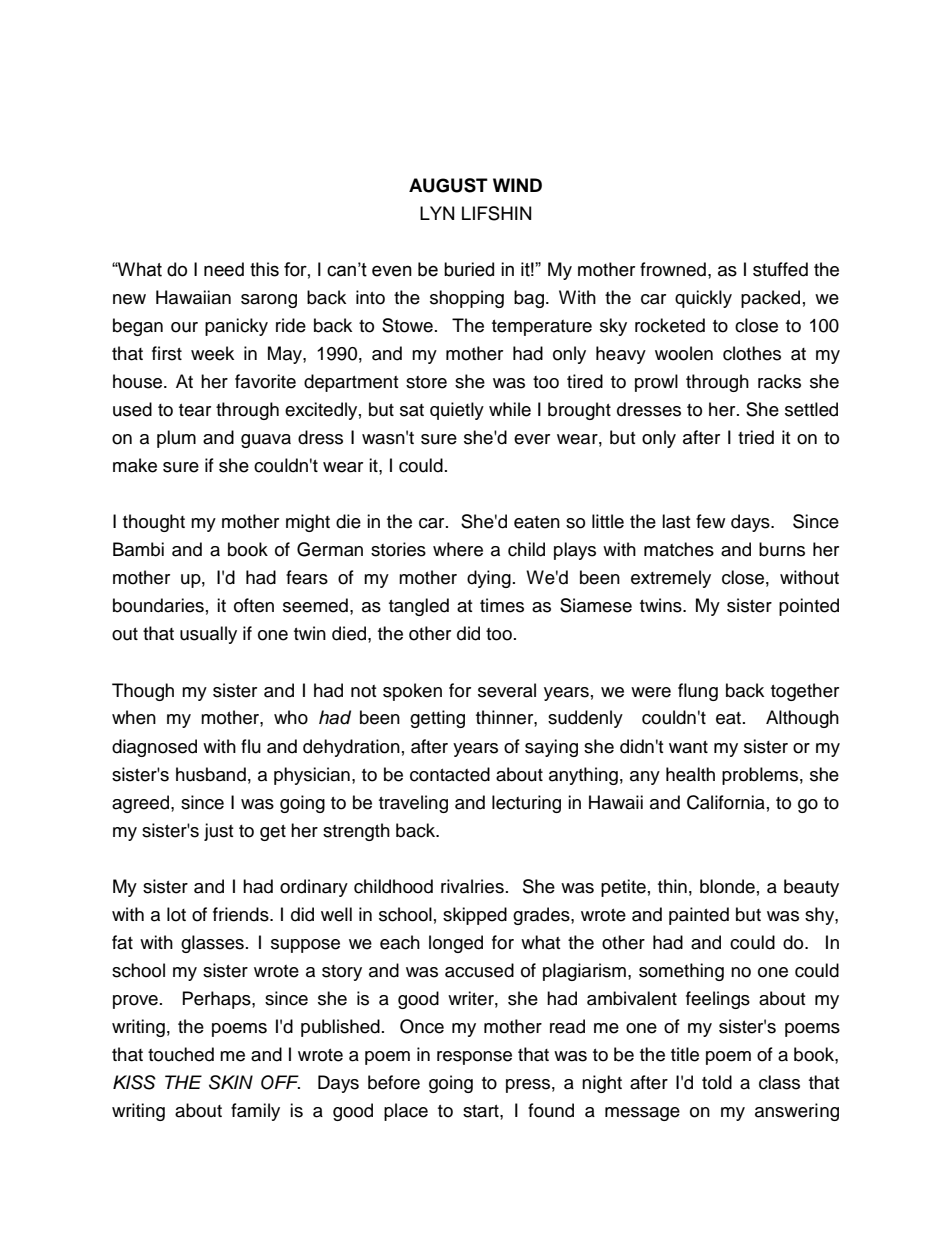 The width and height of the page is (952, 1233). Describe the element at coordinates (437, 213) in the page. I see `LYN` at that location.
